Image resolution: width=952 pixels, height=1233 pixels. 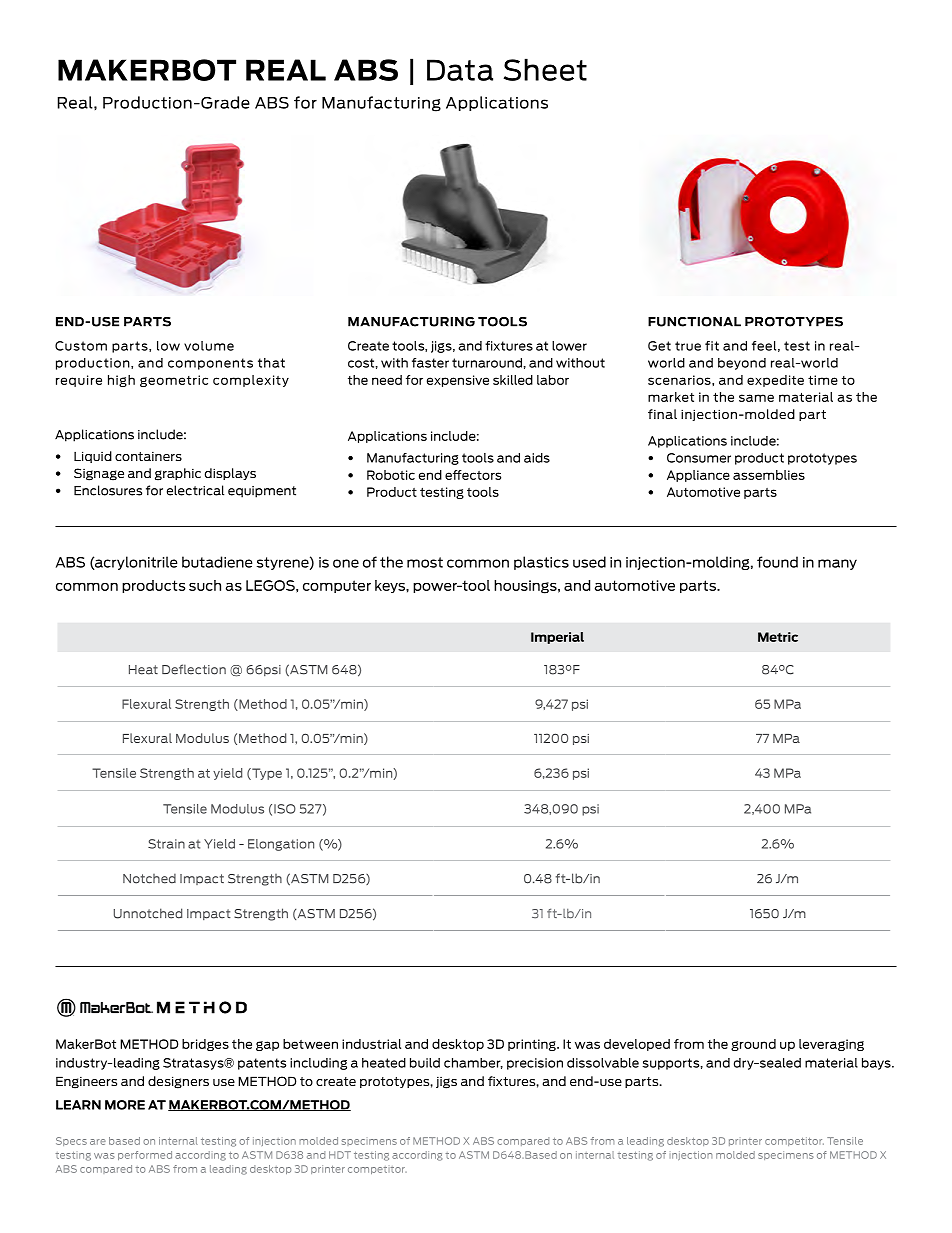 I want to click on Strain, so click(x=166, y=844).
